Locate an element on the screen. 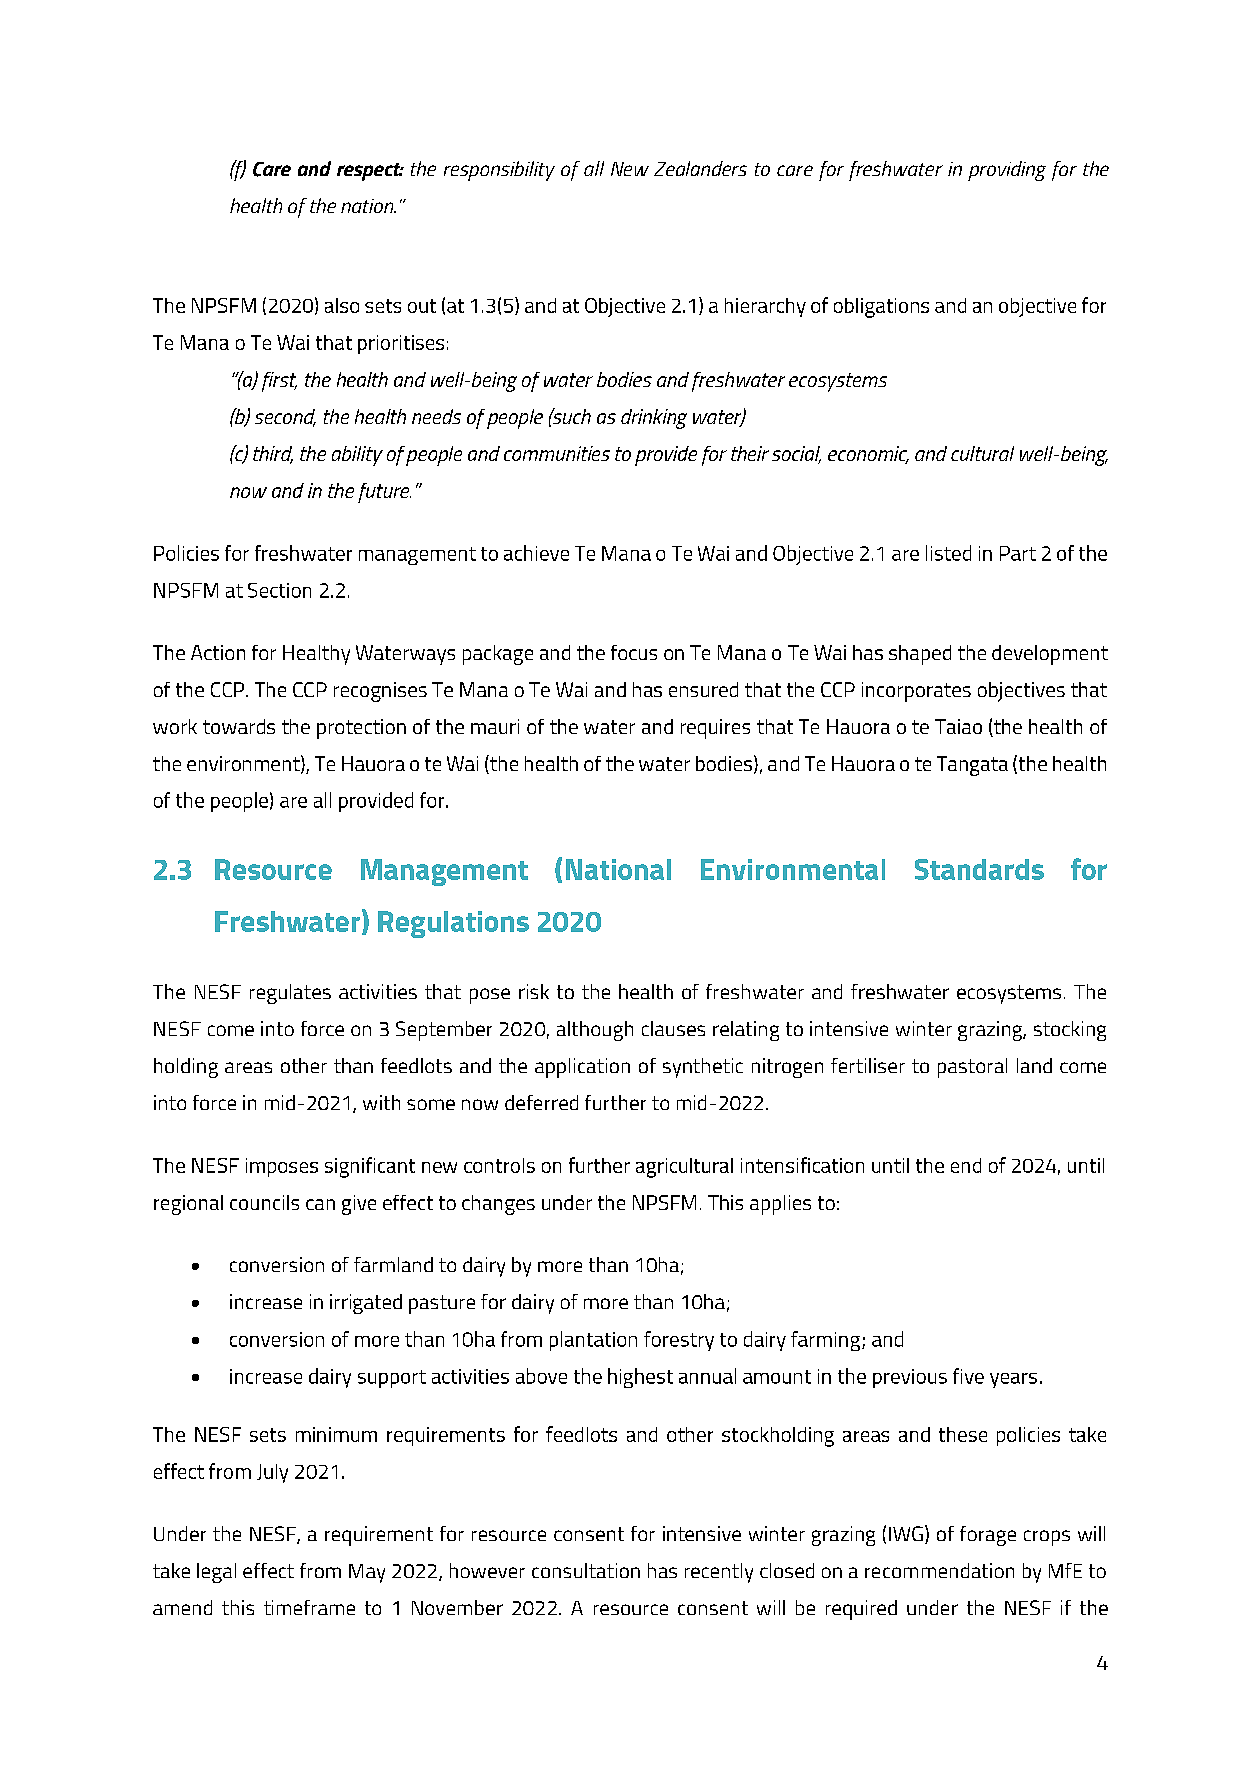 The width and height of the screenshot is (1260, 1782). regulates is located at coordinates (290, 994).
